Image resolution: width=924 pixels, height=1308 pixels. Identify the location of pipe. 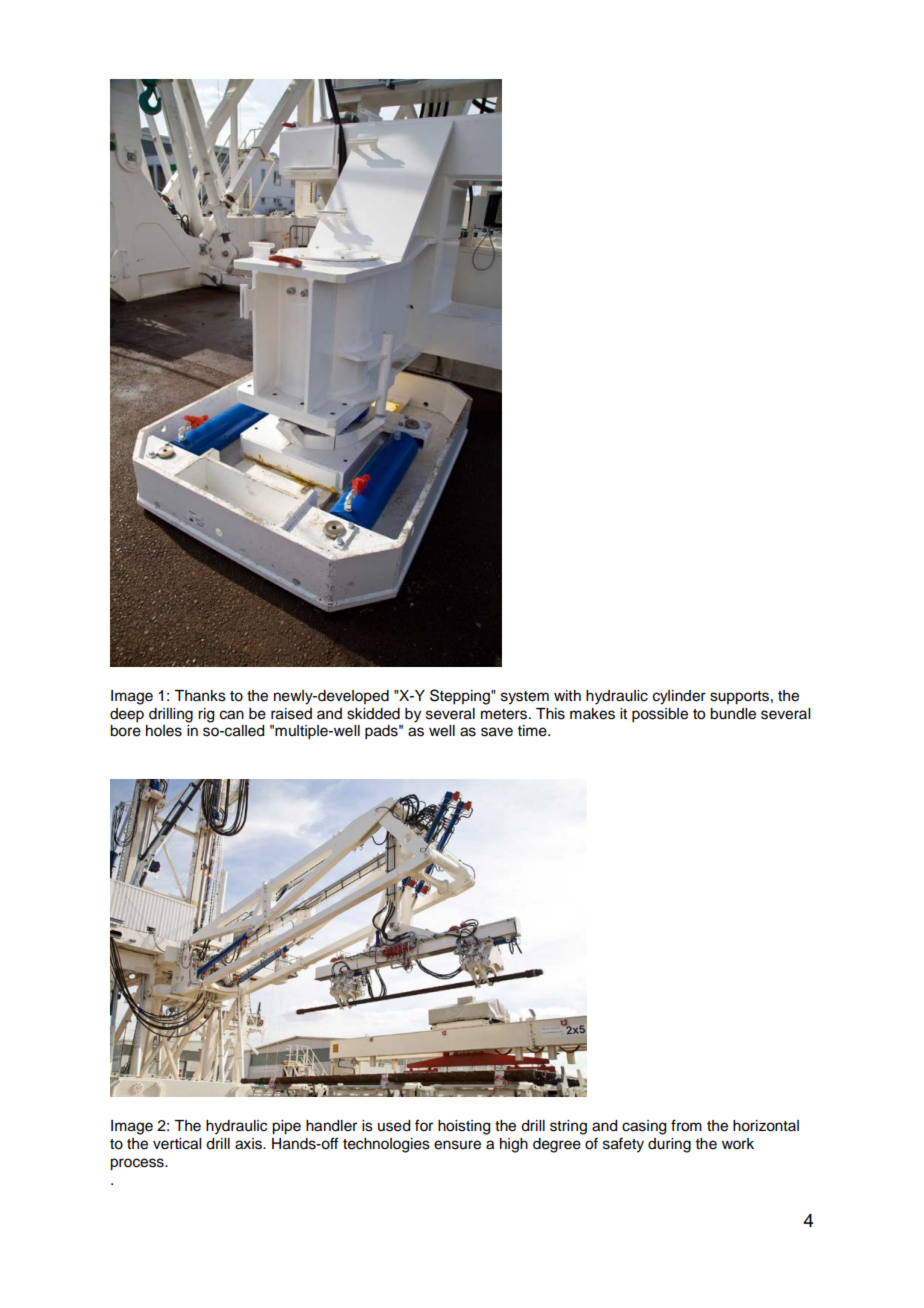
(286, 1127).
